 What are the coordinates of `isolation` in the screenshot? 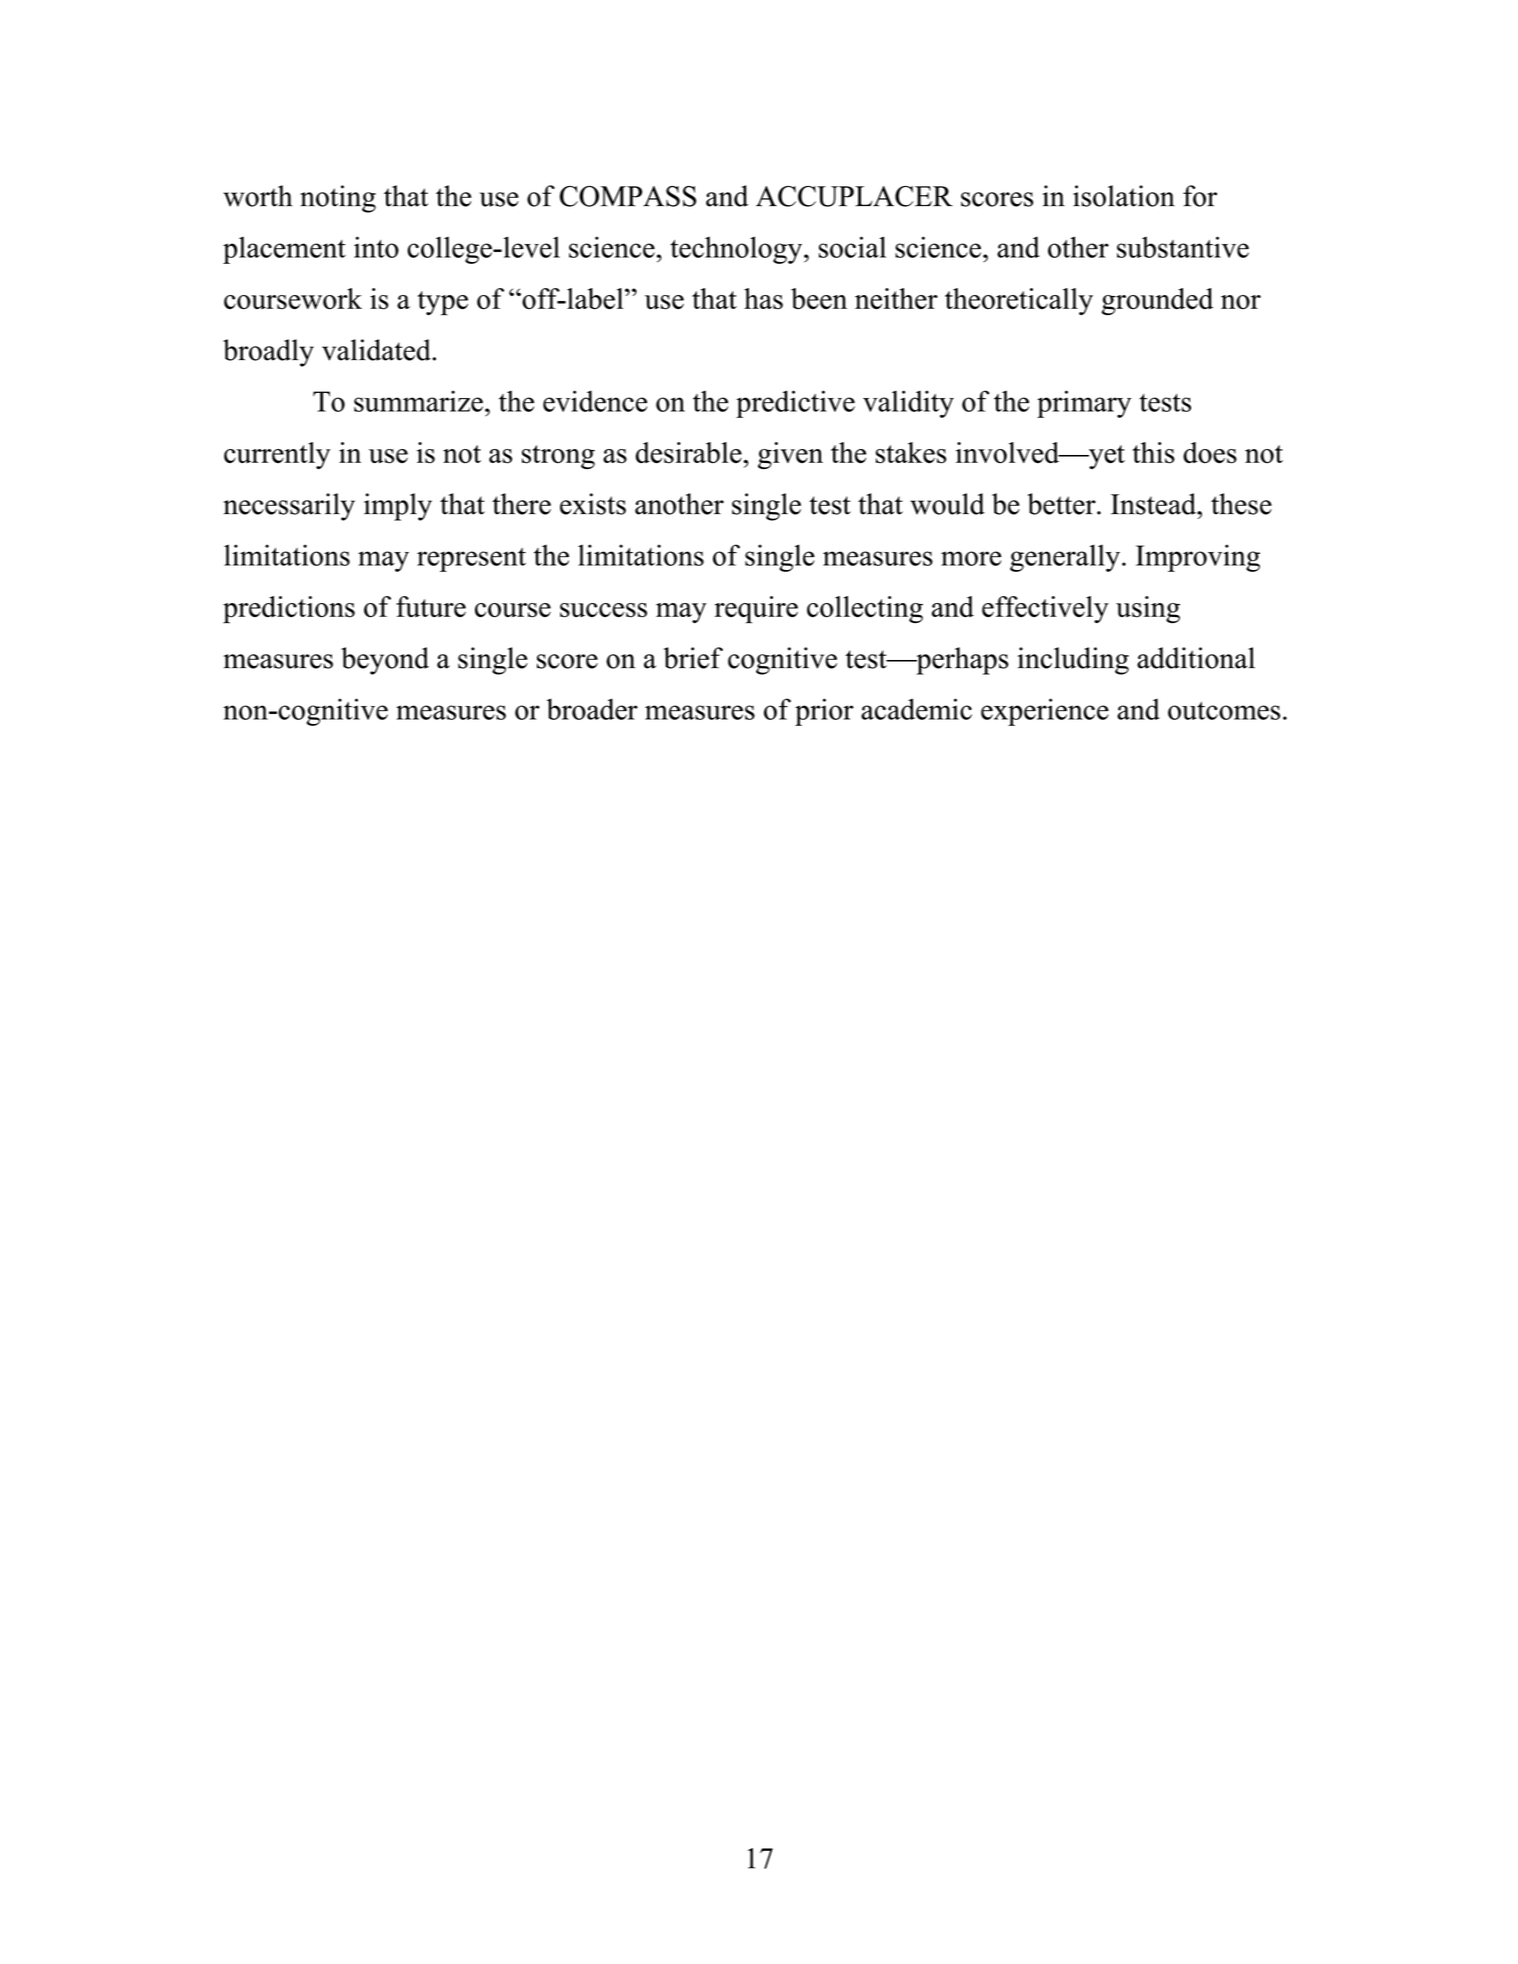 It's located at (1124, 196).
